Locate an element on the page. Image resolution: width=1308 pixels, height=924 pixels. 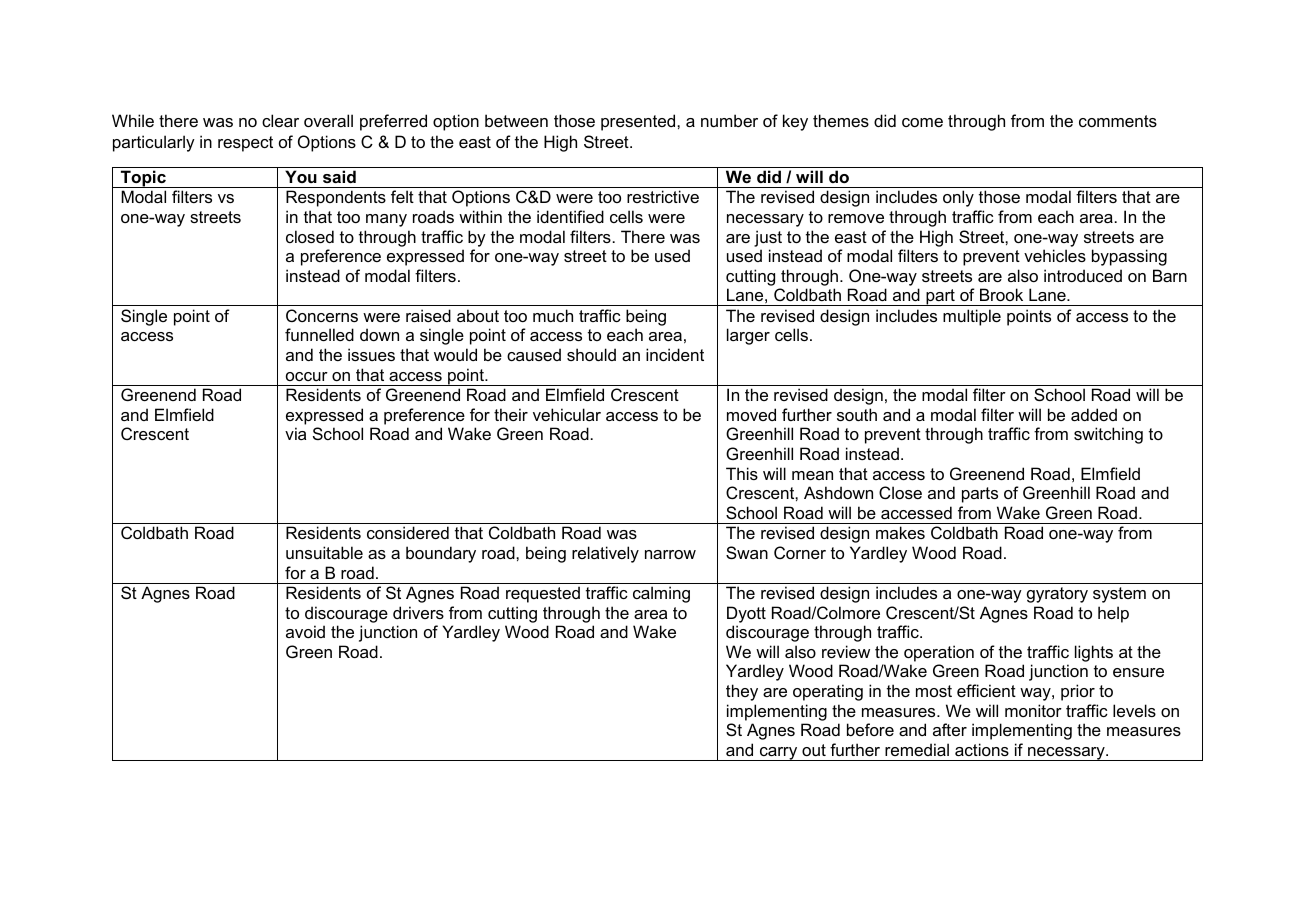
presented is located at coordinates (639, 122).
